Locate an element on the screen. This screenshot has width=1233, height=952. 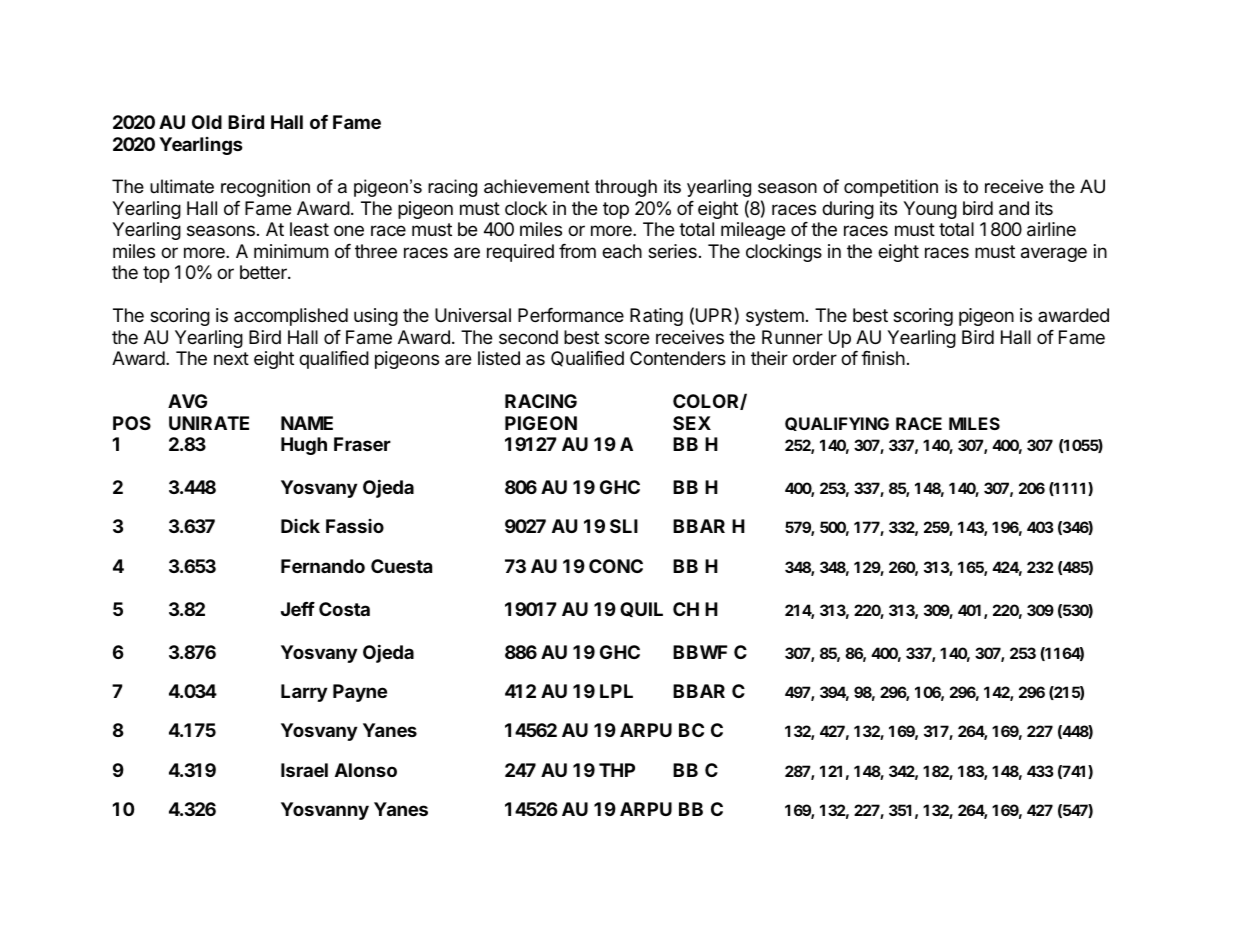
QUALIFYING is located at coordinates (837, 424).
